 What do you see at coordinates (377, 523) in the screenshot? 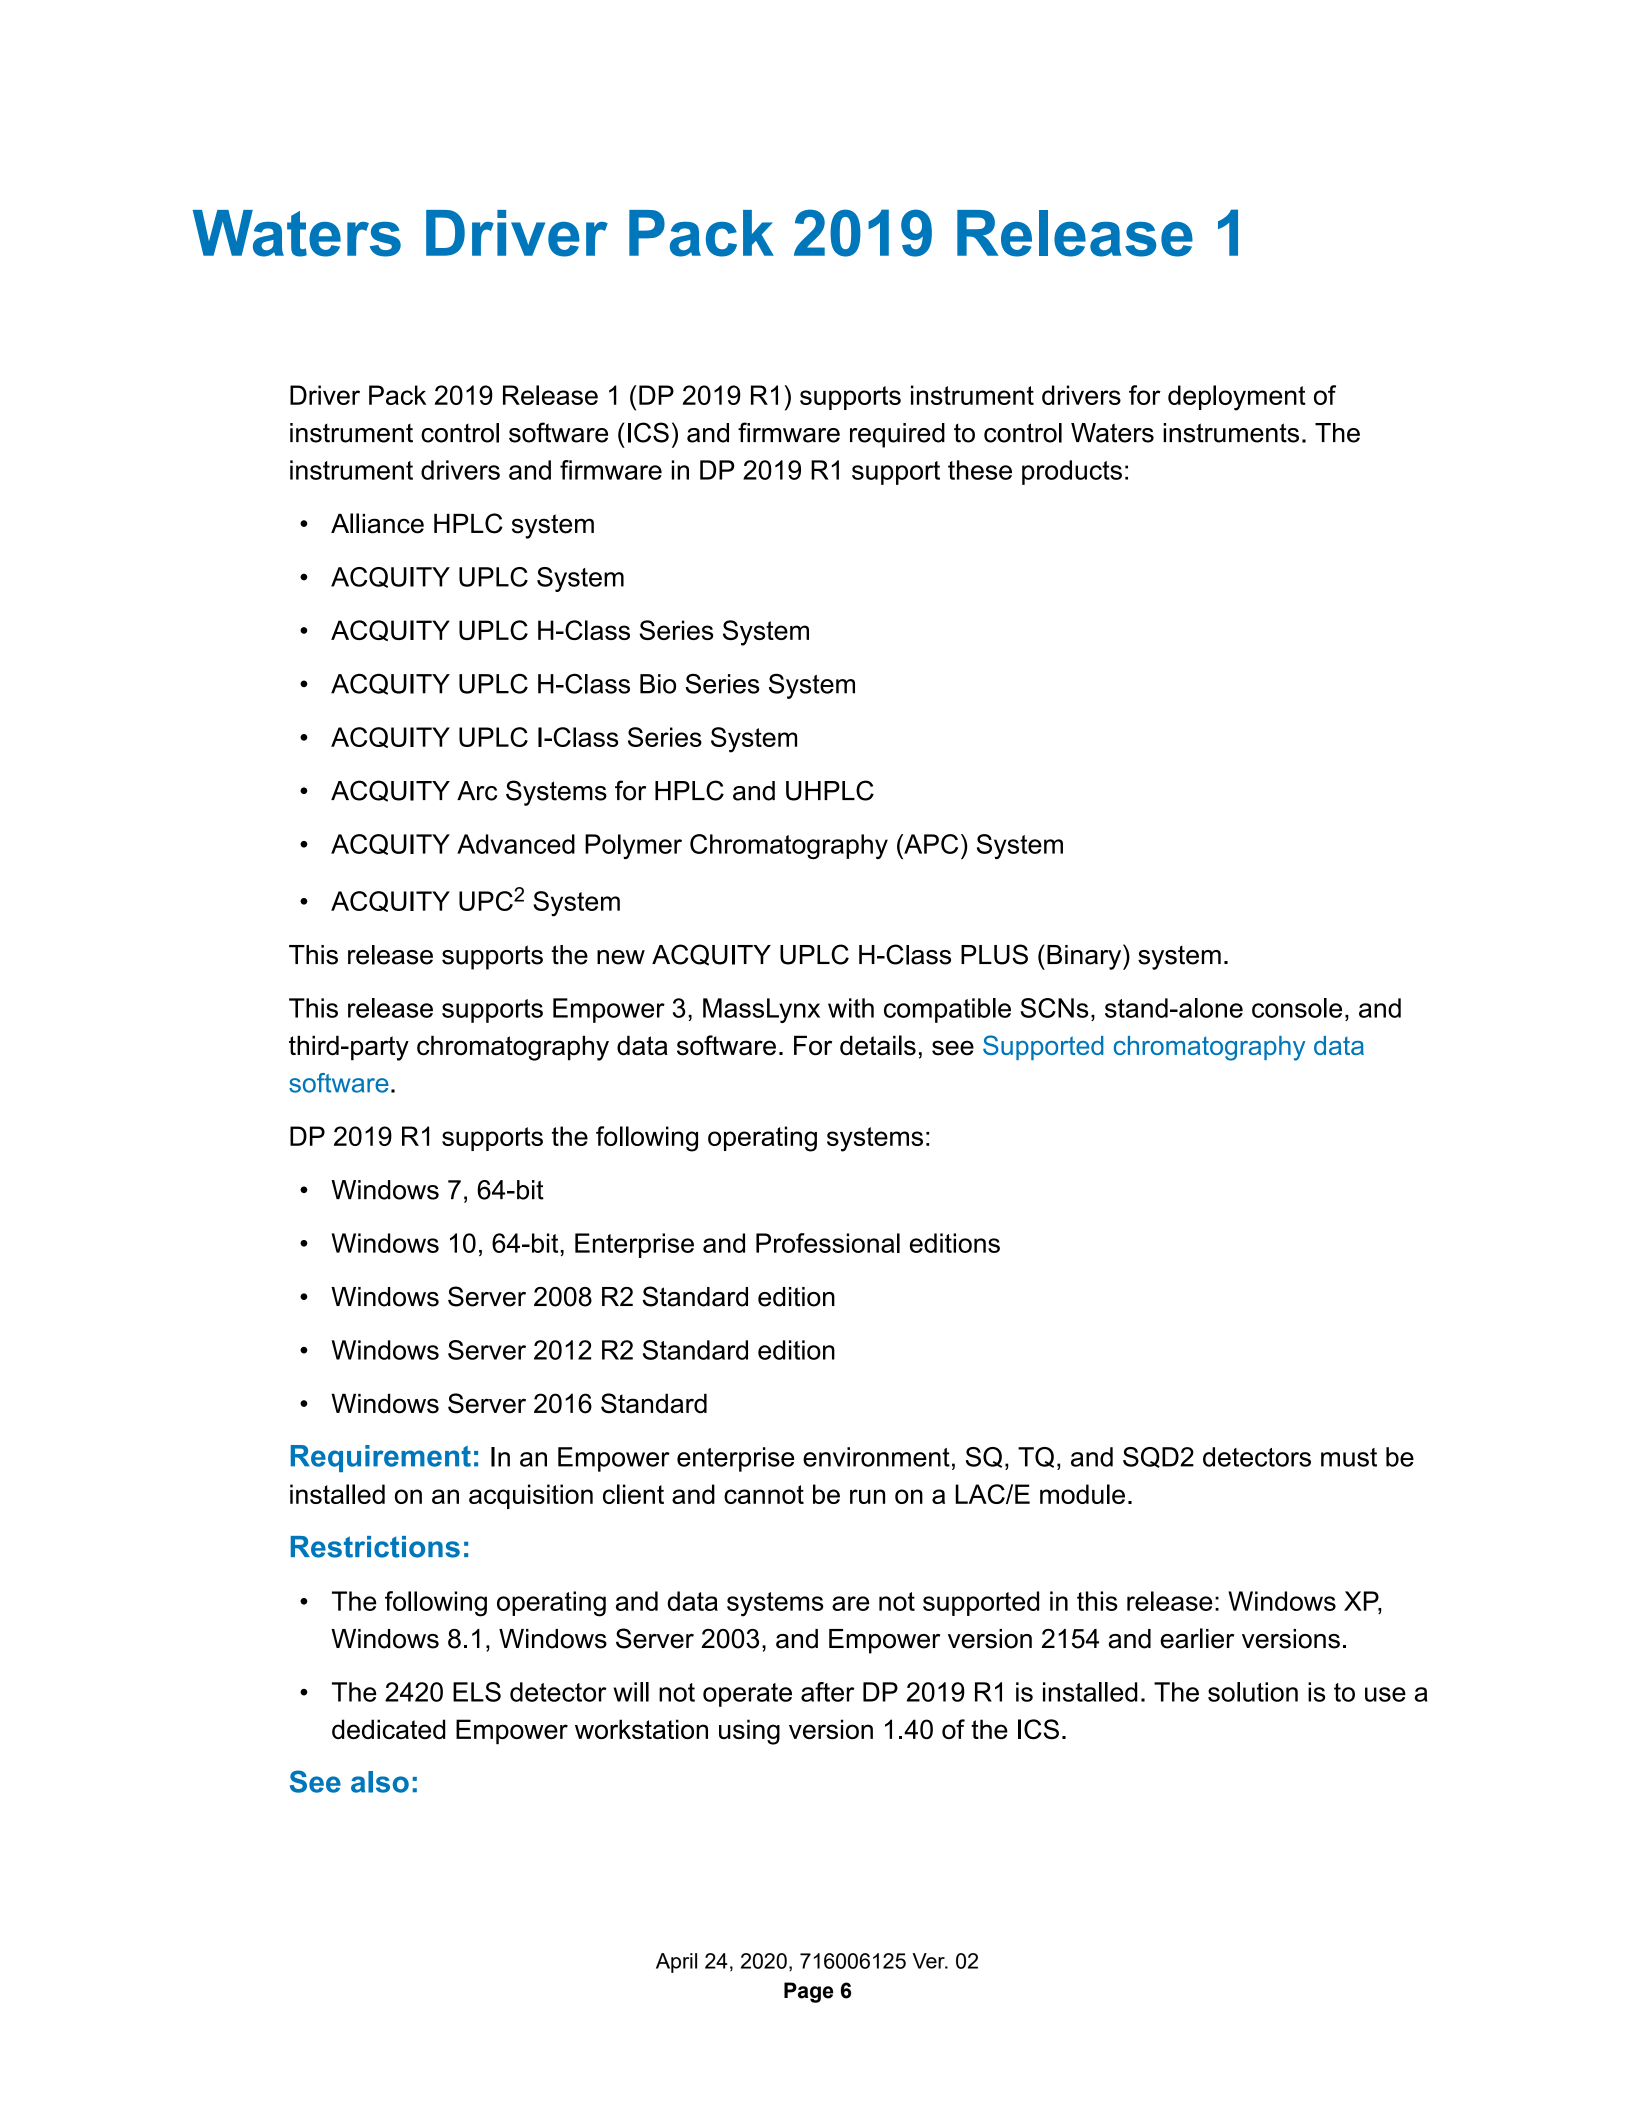
I see `Alliance` at bounding box center [377, 523].
